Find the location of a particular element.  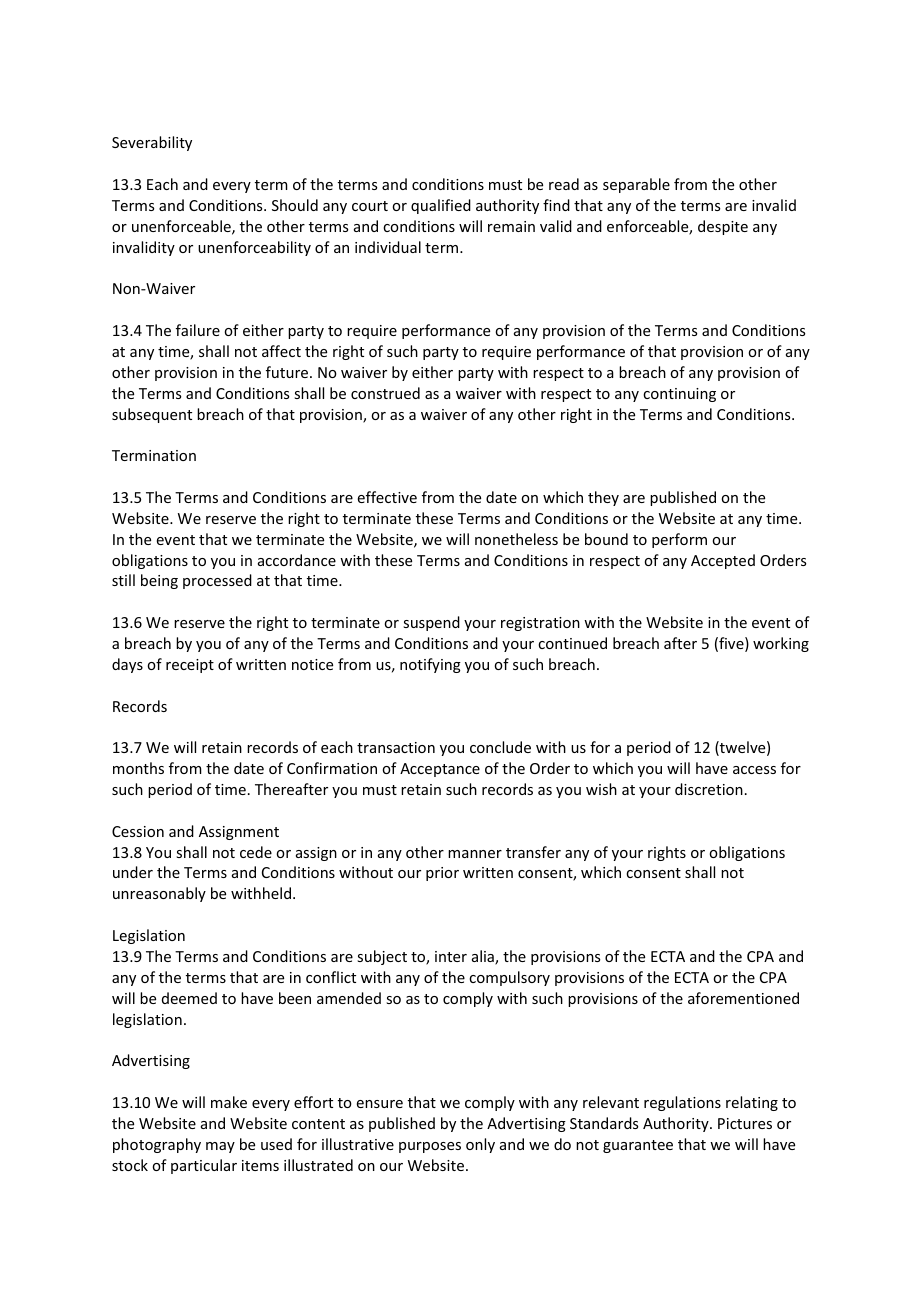

nonetheless is located at coordinates (516, 539).
